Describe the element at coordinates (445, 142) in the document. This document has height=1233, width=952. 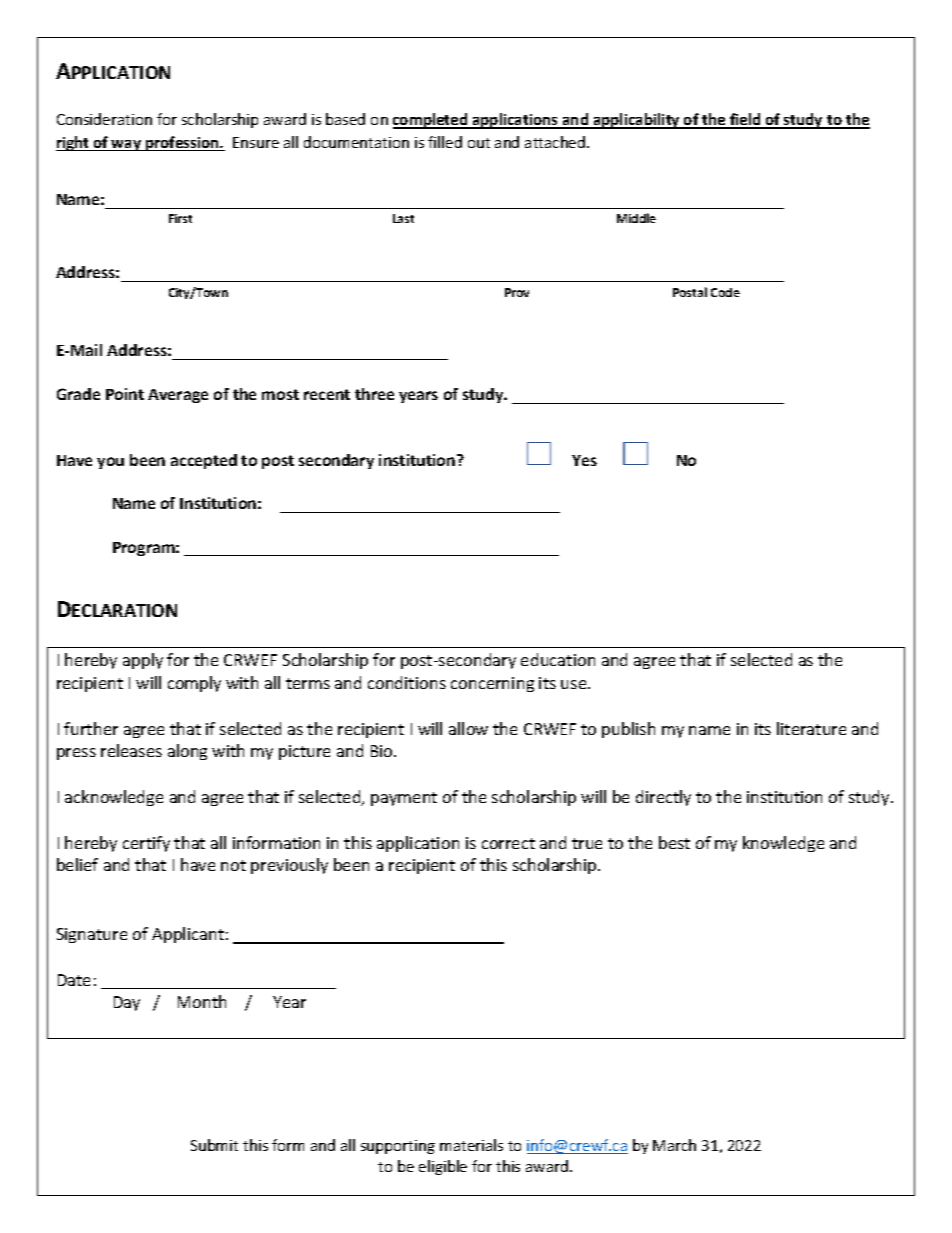
I see `filled` at that location.
